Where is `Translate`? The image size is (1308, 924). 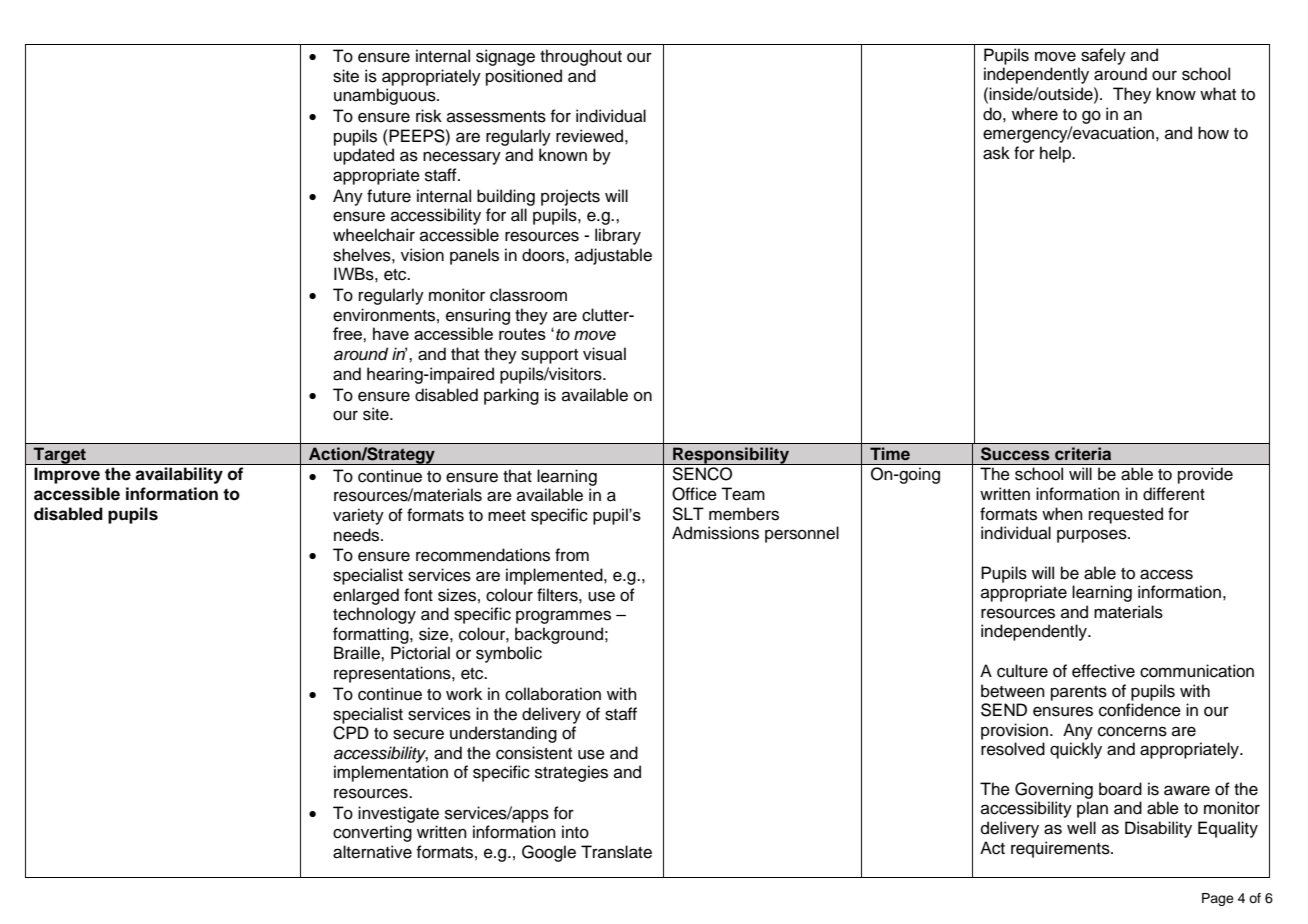
Translate is located at coordinates (616, 852).
